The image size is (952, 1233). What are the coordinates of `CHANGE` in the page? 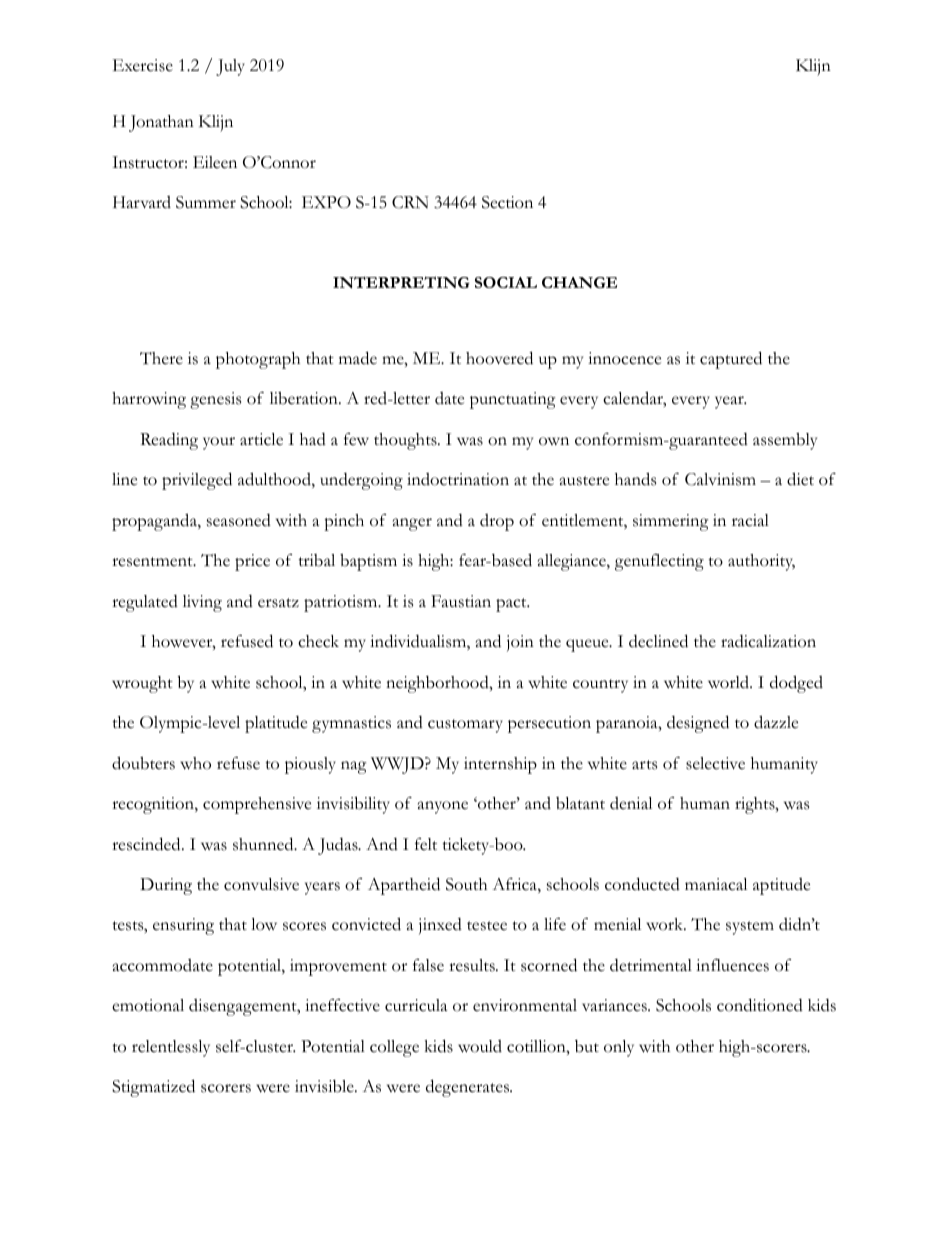 It's located at (579, 282).
